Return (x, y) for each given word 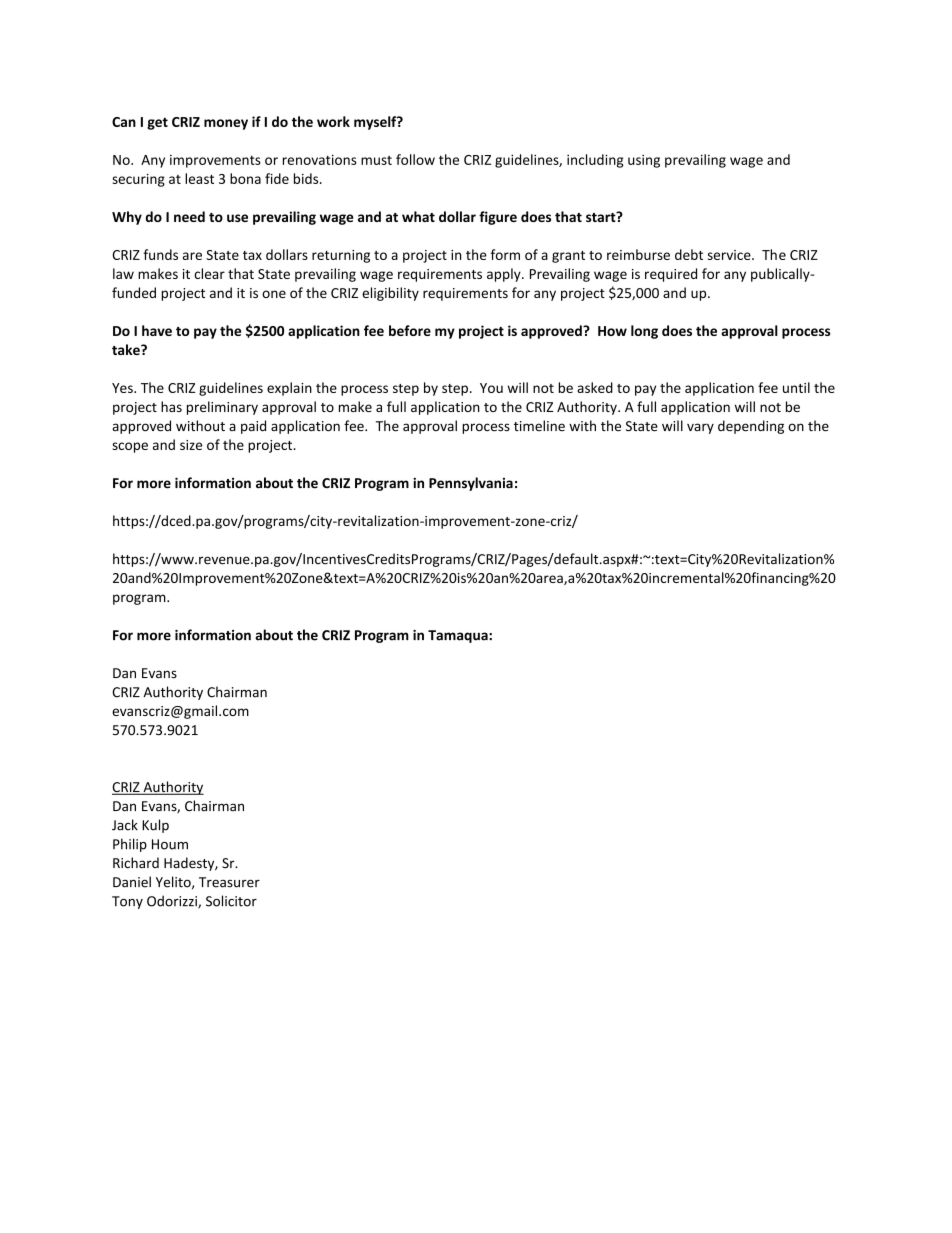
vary (700, 428)
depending (751, 427)
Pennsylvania (471, 484)
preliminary (222, 408)
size (191, 445)
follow (415, 159)
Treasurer (229, 882)
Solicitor (231, 901)
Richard (136, 863)
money (226, 124)
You (491, 388)
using (644, 161)
